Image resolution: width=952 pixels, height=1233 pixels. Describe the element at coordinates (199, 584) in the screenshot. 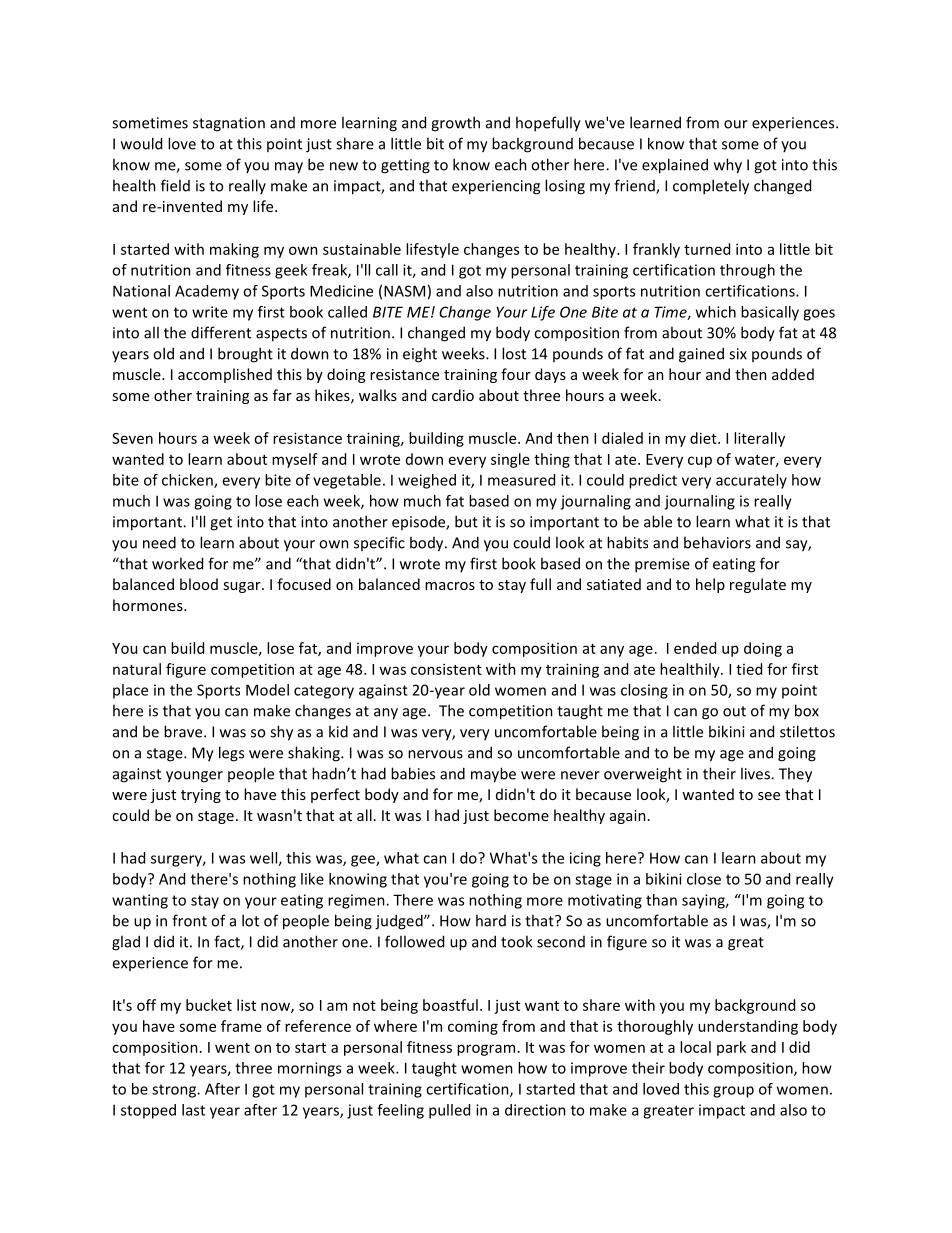

I see `blood` at that location.
